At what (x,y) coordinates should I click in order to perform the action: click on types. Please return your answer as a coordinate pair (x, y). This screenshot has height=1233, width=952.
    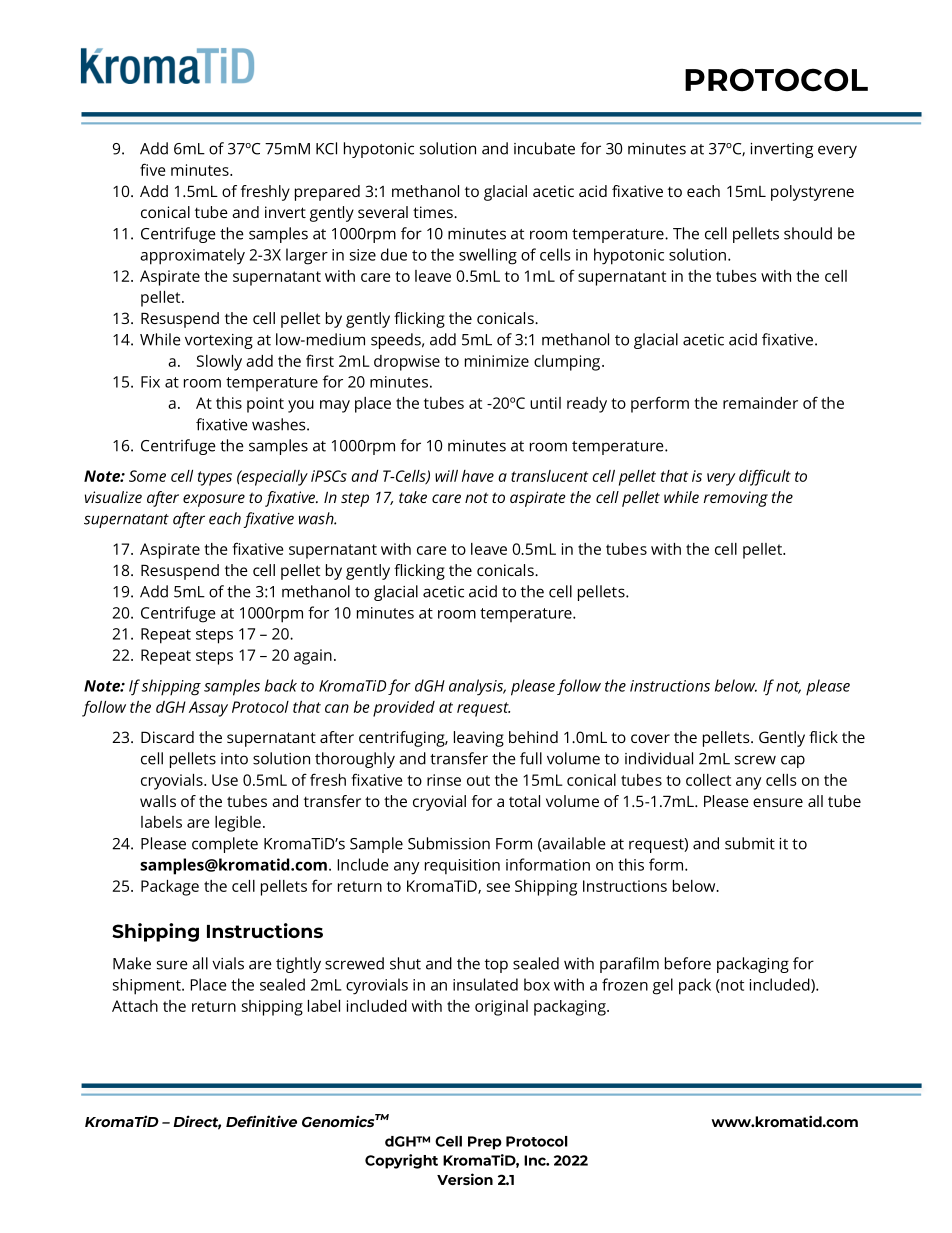
    Looking at the image, I should click on (215, 478).
